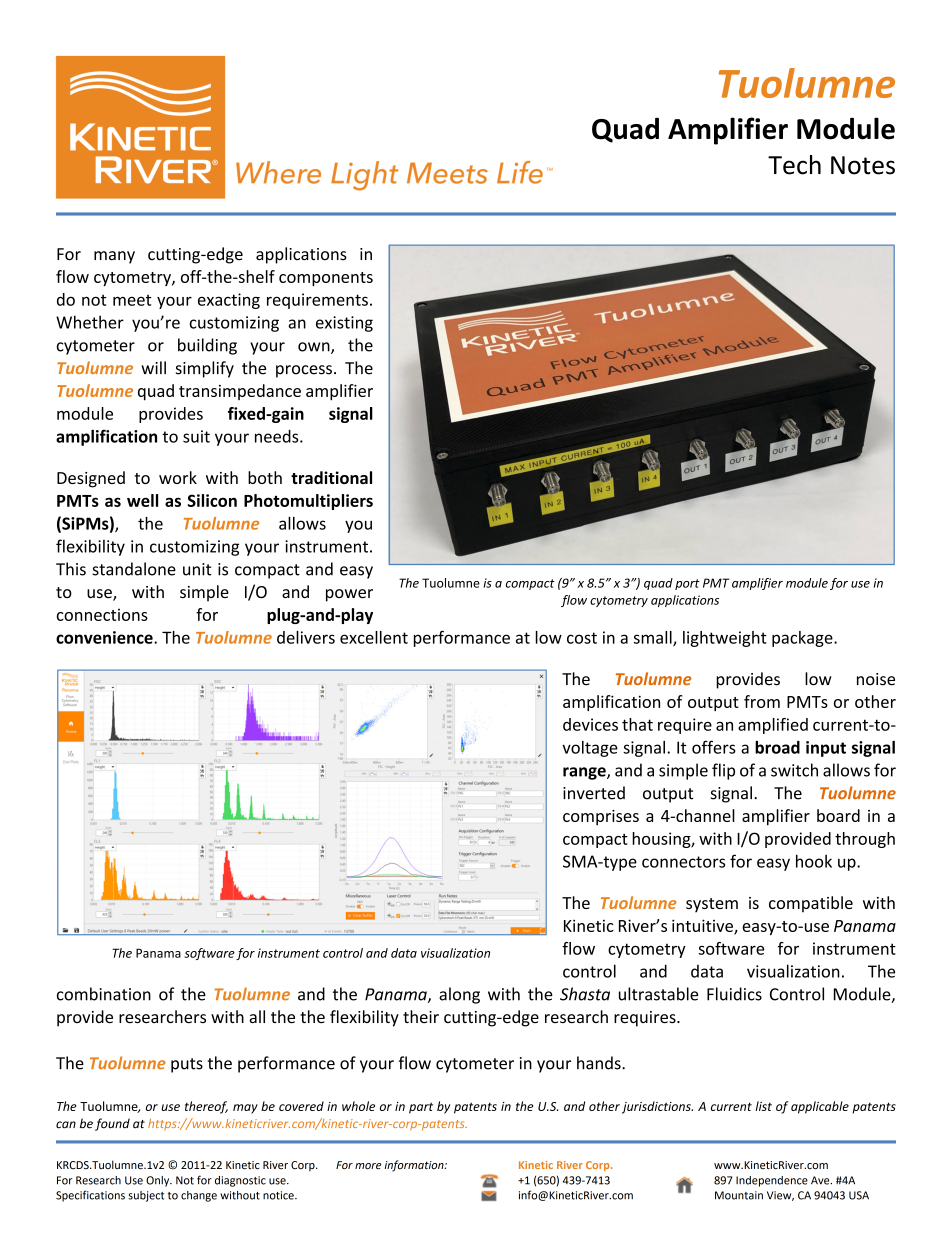  Describe the element at coordinates (374, 637) in the screenshot. I see `excellent` at that location.
